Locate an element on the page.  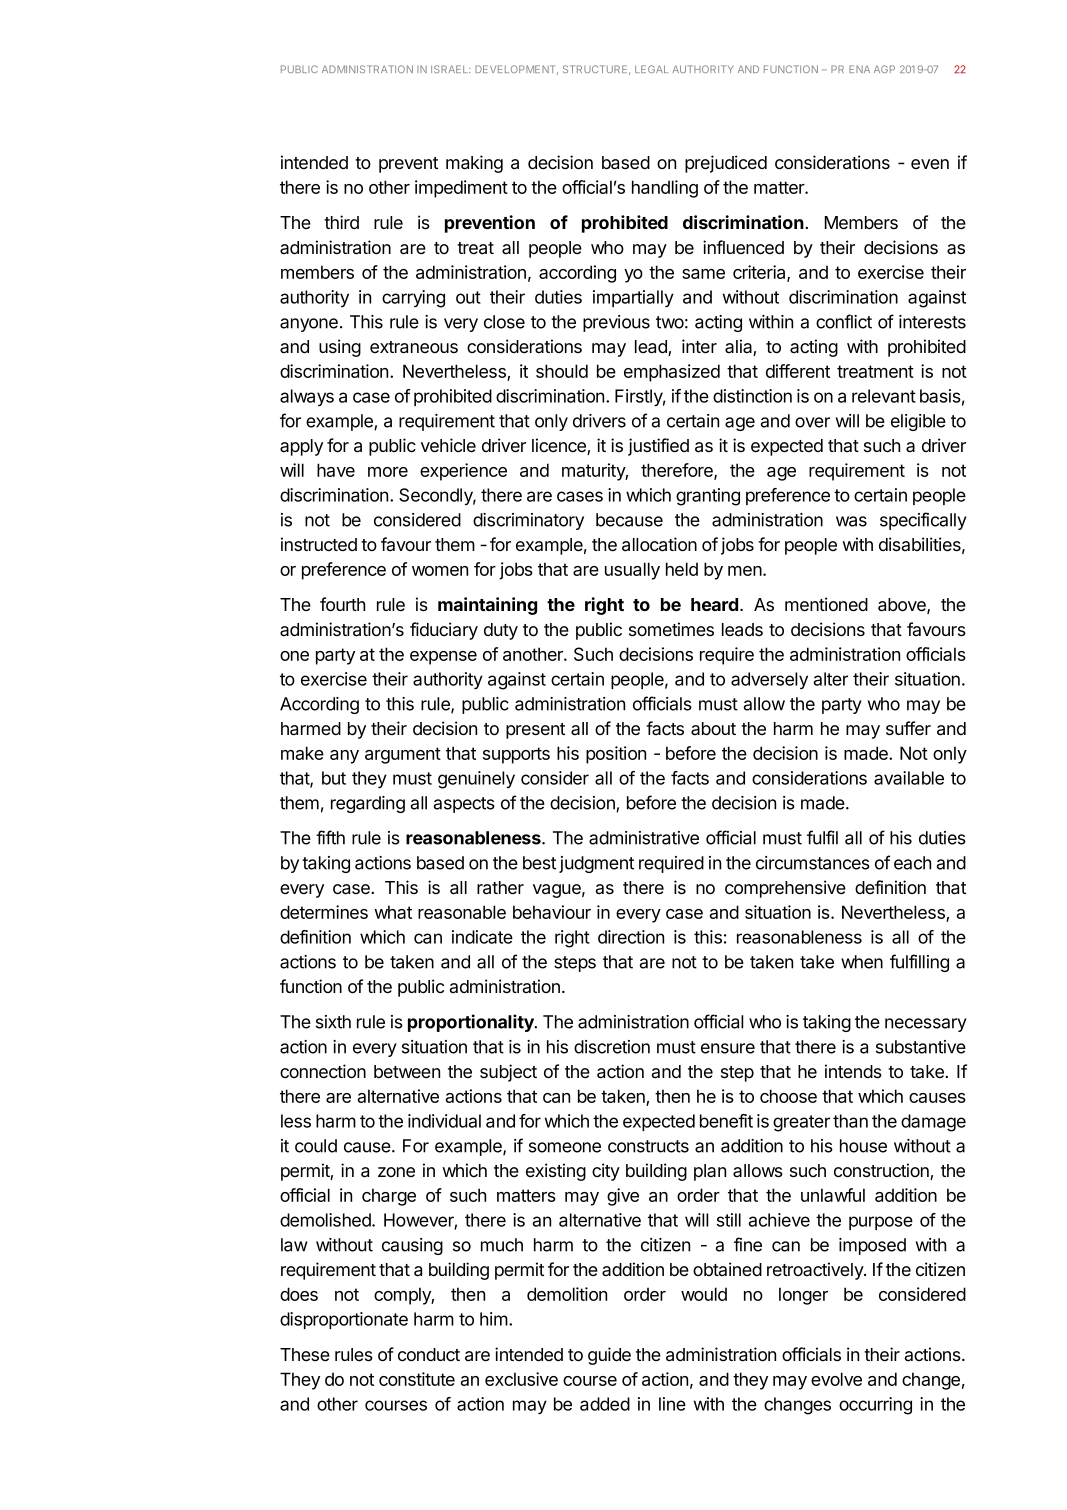
ISRAEL is located at coordinates (450, 69).
